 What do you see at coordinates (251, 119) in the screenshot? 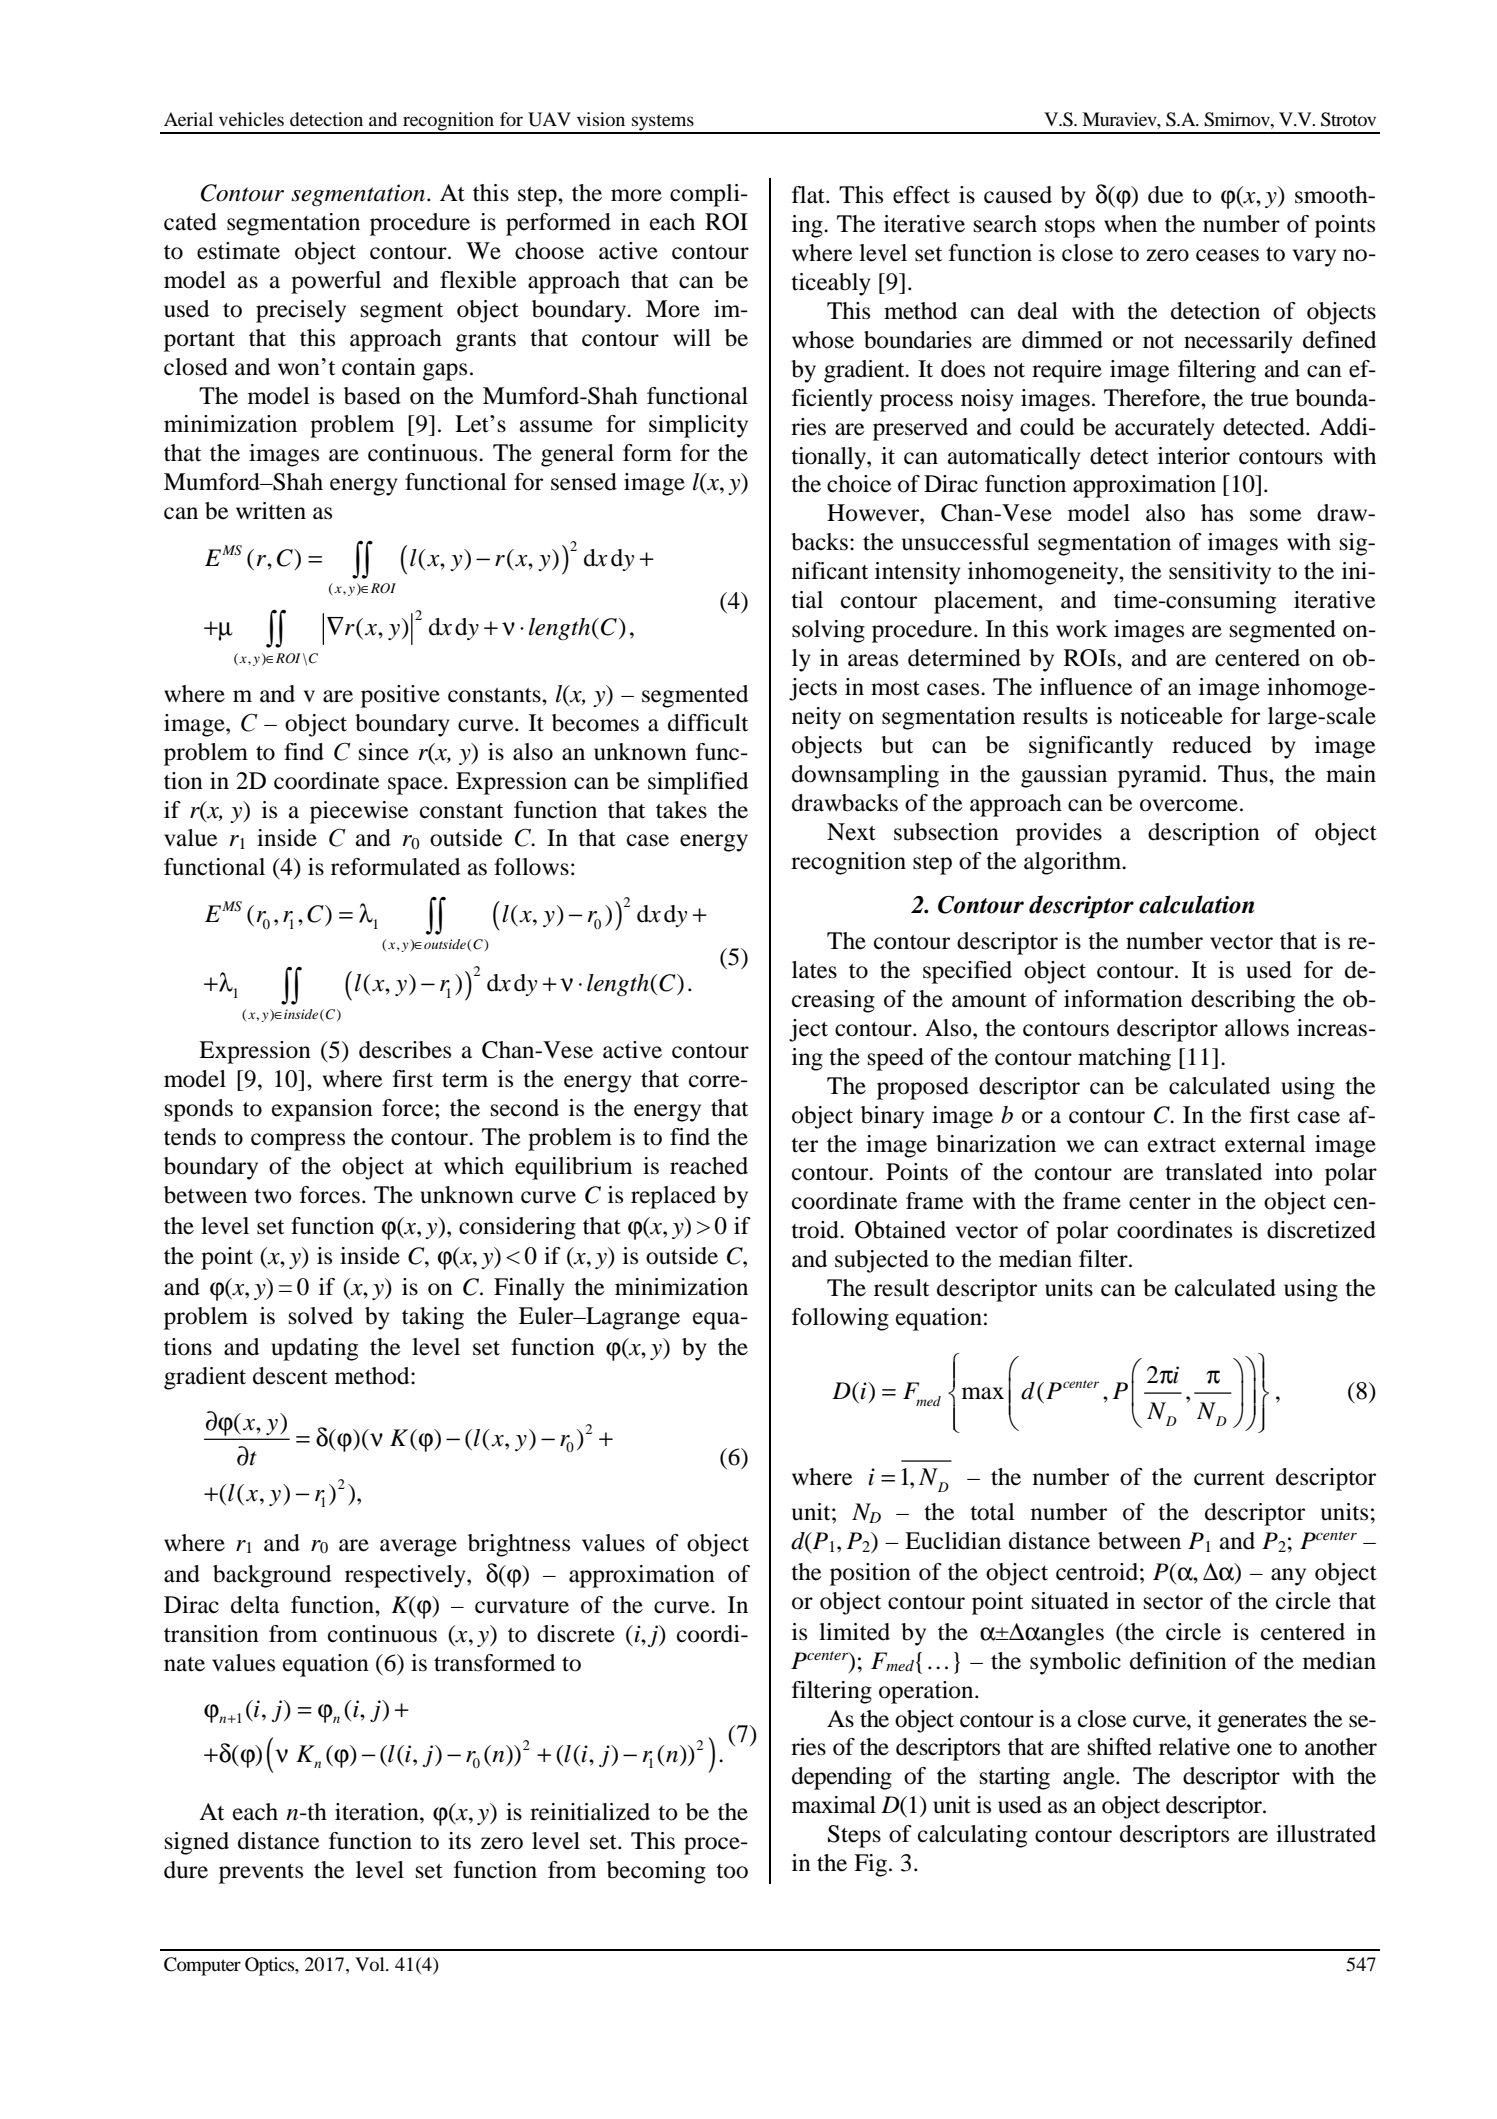
I see `vehicles` at bounding box center [251, 119].
